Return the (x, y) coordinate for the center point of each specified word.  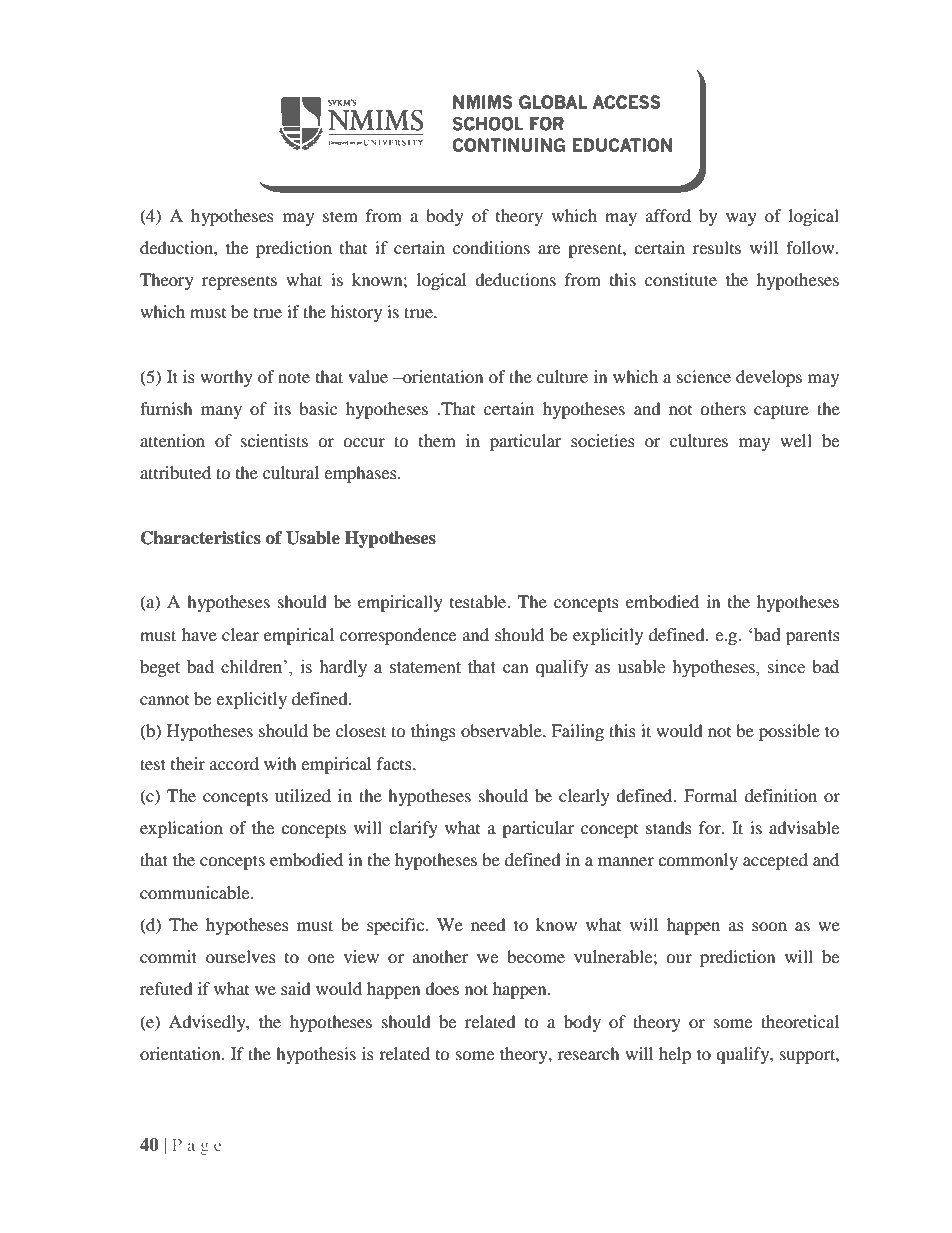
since (786, 667)
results (717, 247)
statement (425, 668)
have (199, 634)
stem (340, 216)
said (296, 988)
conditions (491, 247)
